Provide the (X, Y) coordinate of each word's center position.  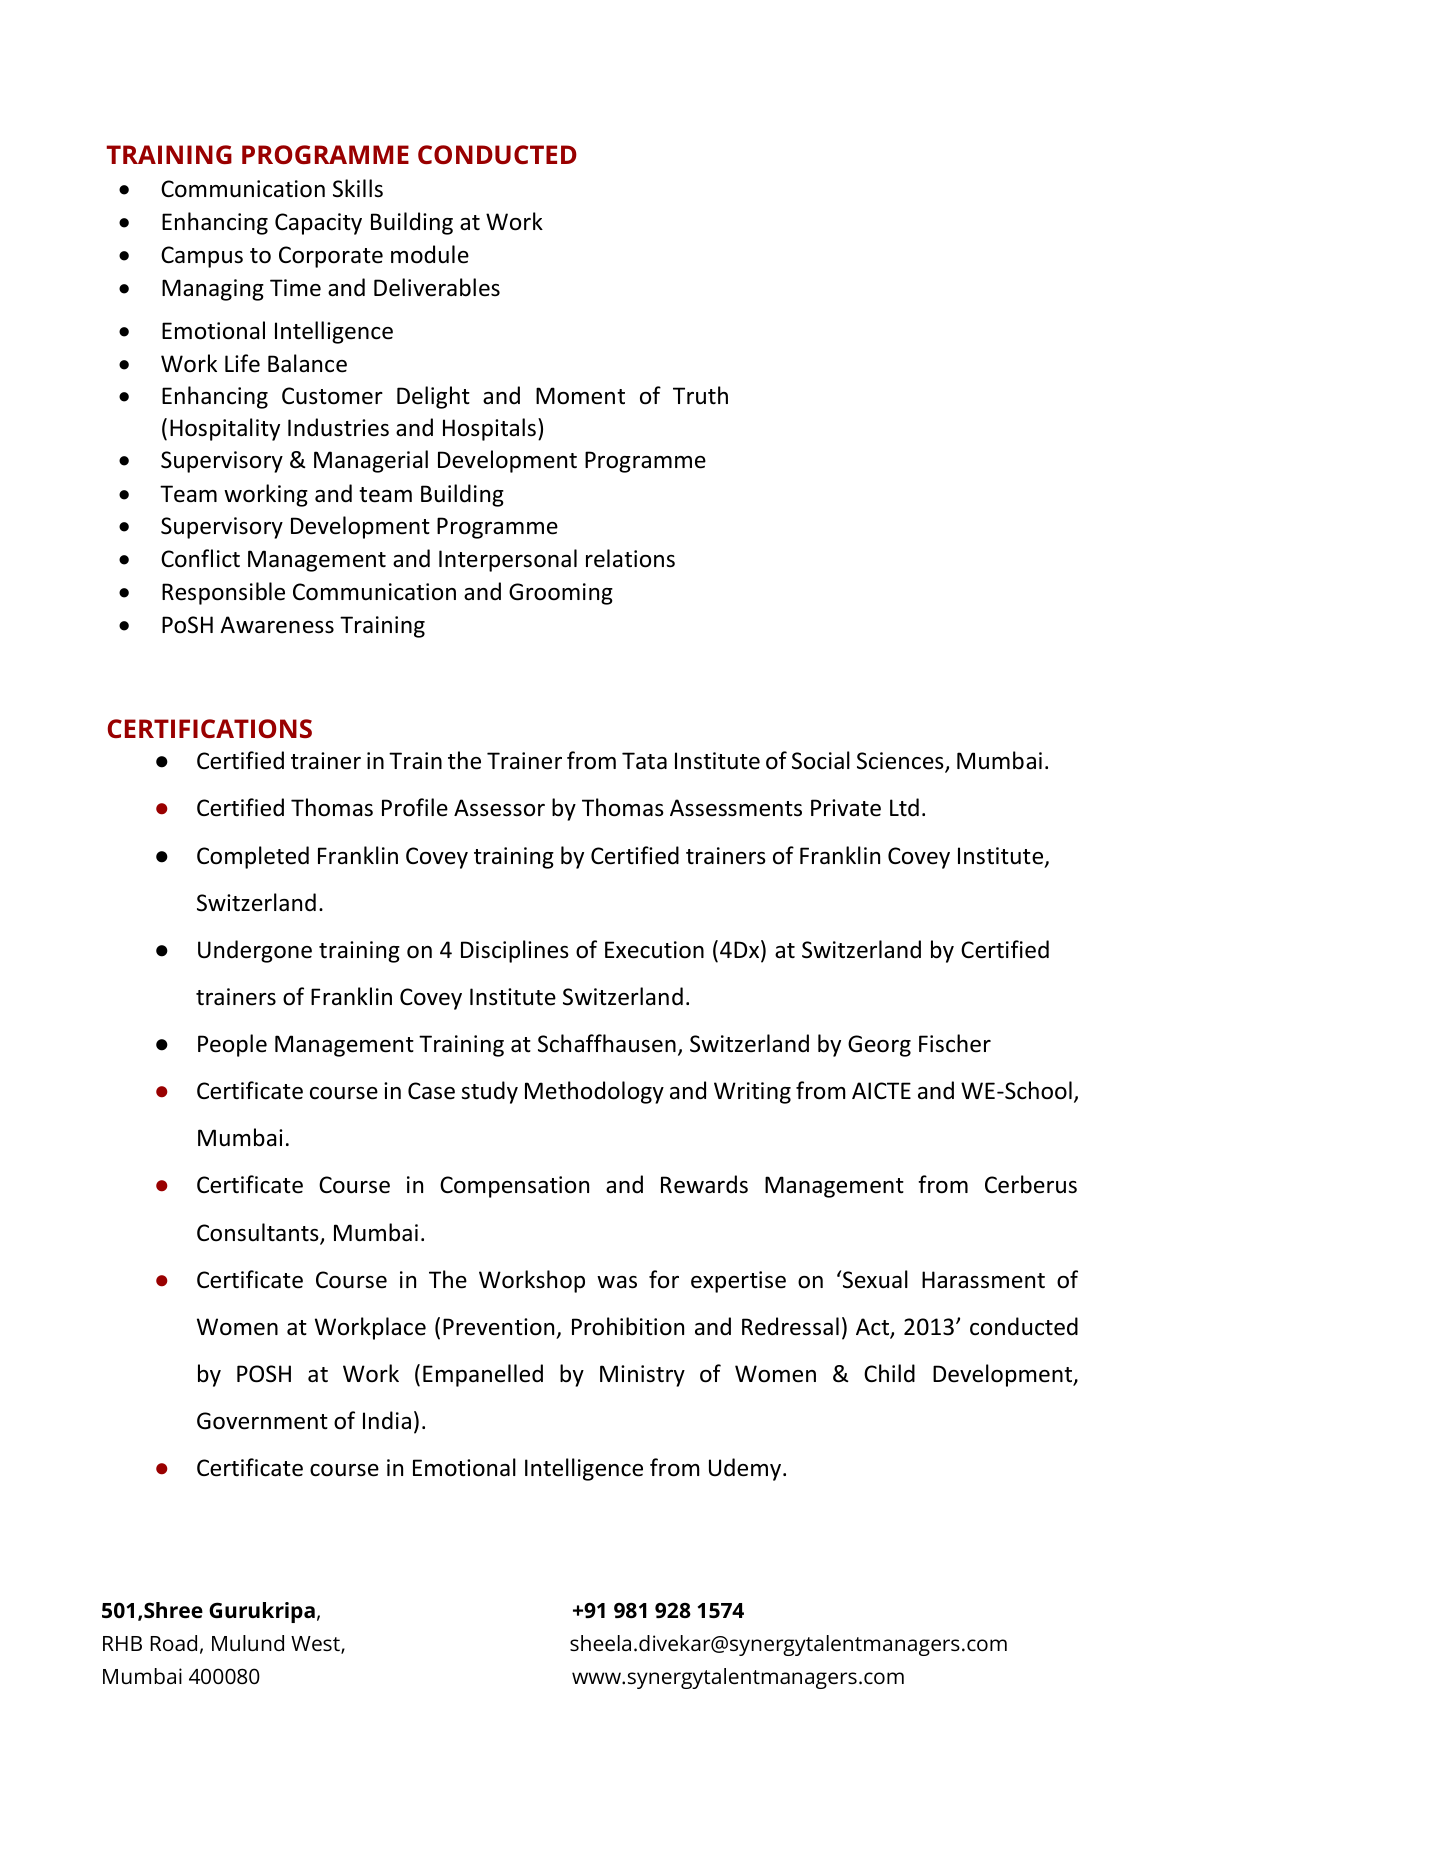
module (430, 254)
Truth (700, 395)
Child (889, 1373)
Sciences (901, 762)
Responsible (223, 593)
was (617, 1282)
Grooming (561, 594)
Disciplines (515, 951)
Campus (202, 257)
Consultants (259, 1233)
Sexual (875, 1279)
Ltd (904, 807)
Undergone (255, 951)
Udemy (746, 1469)
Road (174, 1643)
